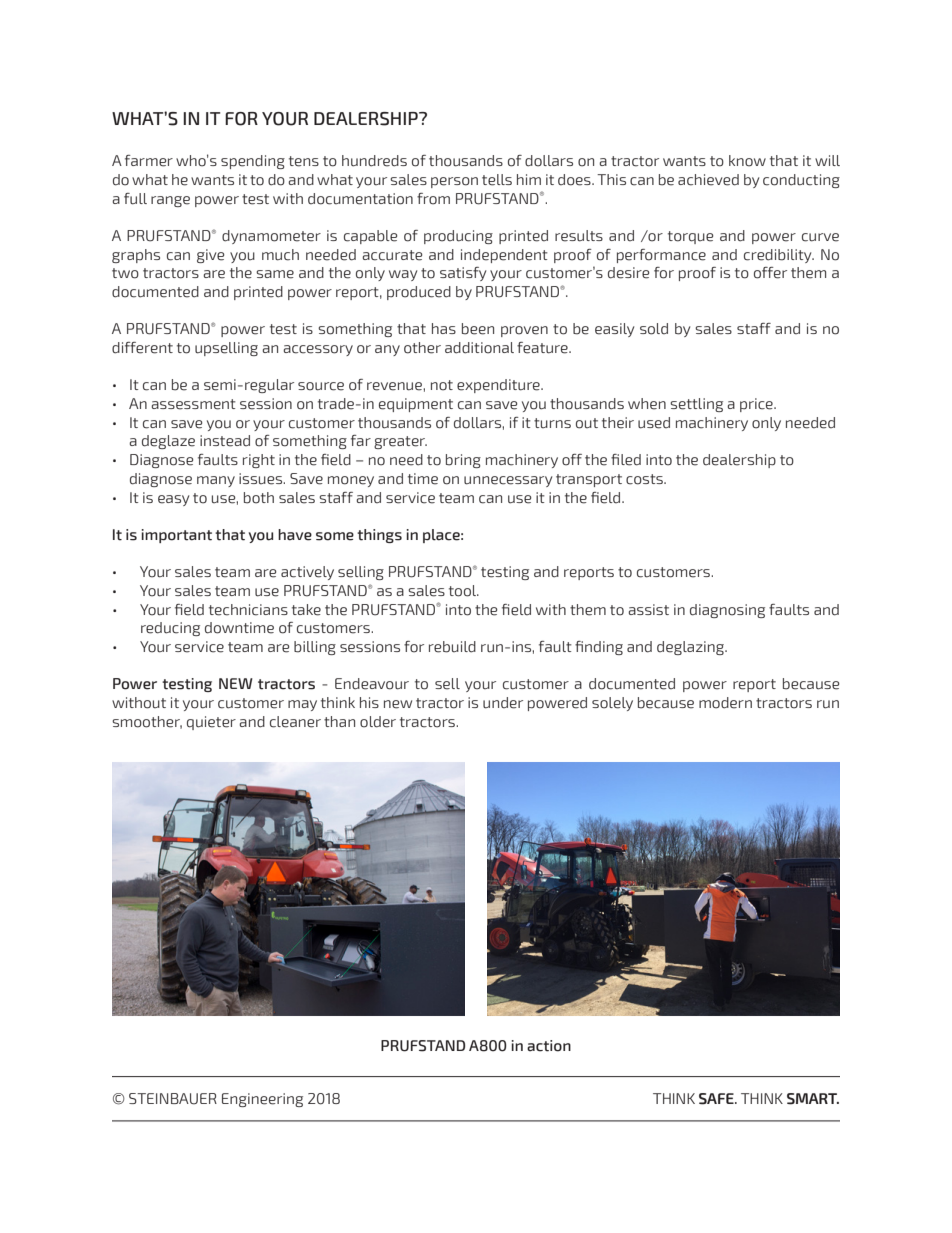 The image size is (952, 1233). I want to click on unnecessary, so click(508, 481).
